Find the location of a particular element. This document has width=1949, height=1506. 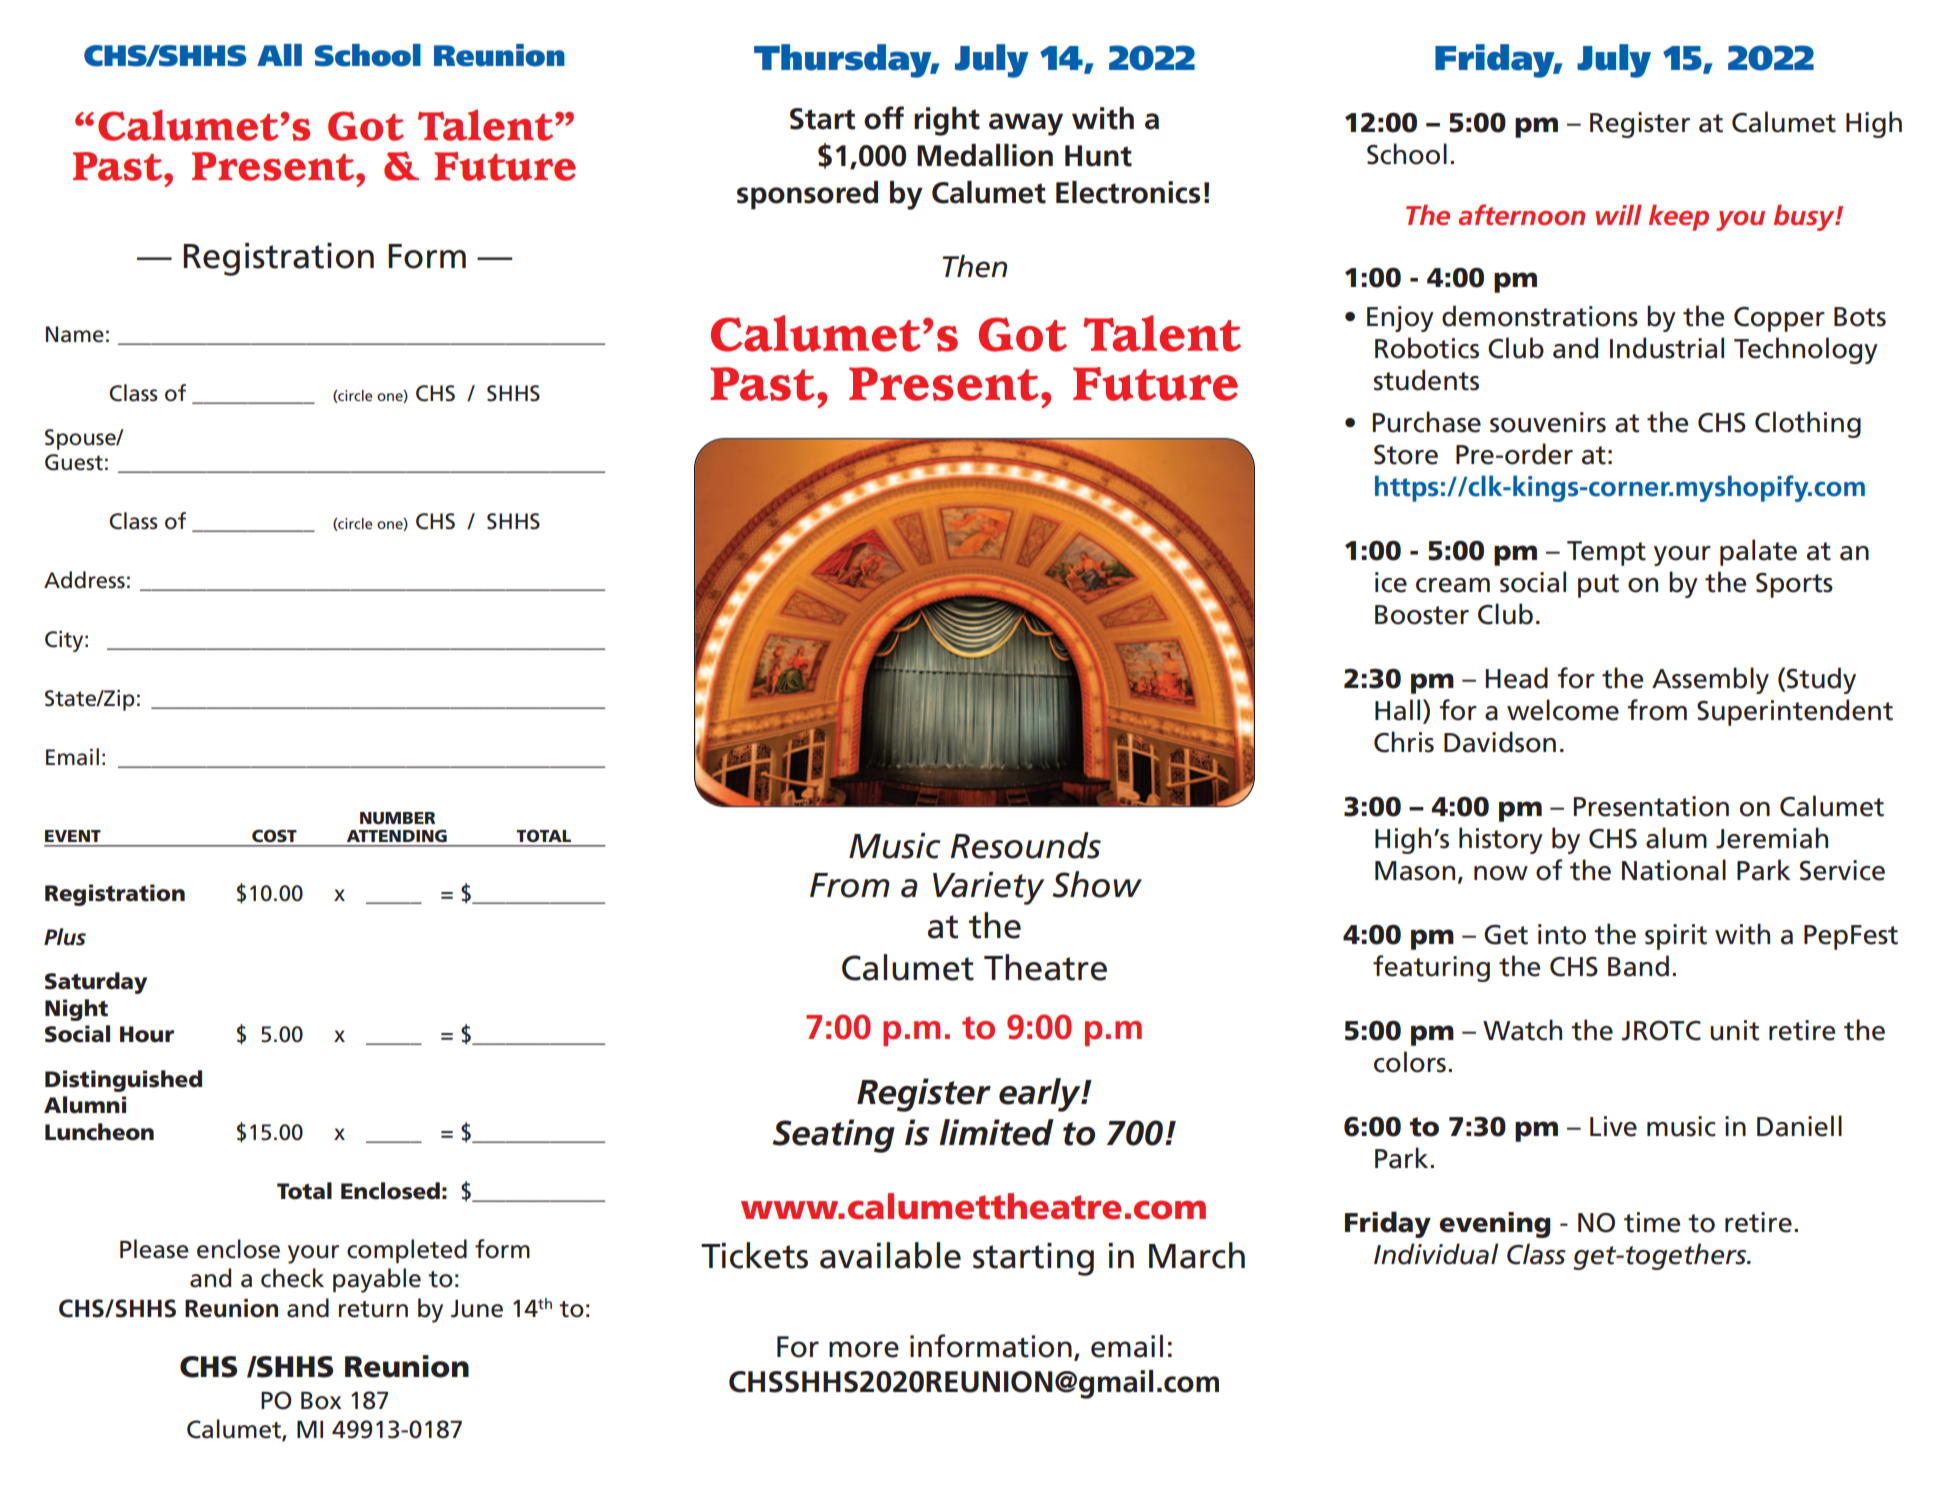

souvenirs is located at coordinates (1548, 422).
